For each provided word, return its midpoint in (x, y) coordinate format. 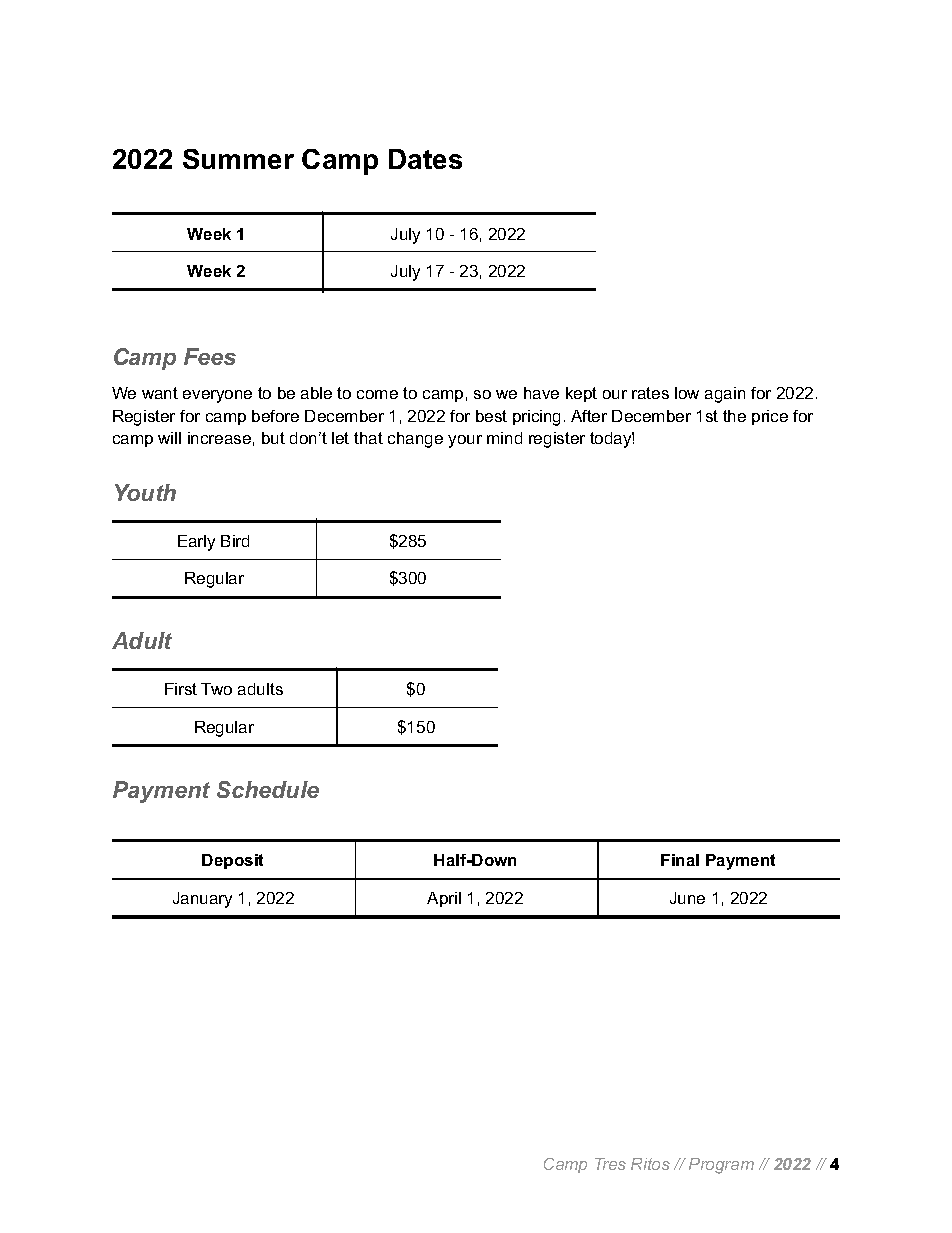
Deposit (232, 861)
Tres (610, 1164)
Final (680, 860)
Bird (235, 541)
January (202, 900)
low (687, 393)
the (734, 416)
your (465, 441)
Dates (425, 159)
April (444, 899)
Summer (238, 159)
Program (721, 1166)
